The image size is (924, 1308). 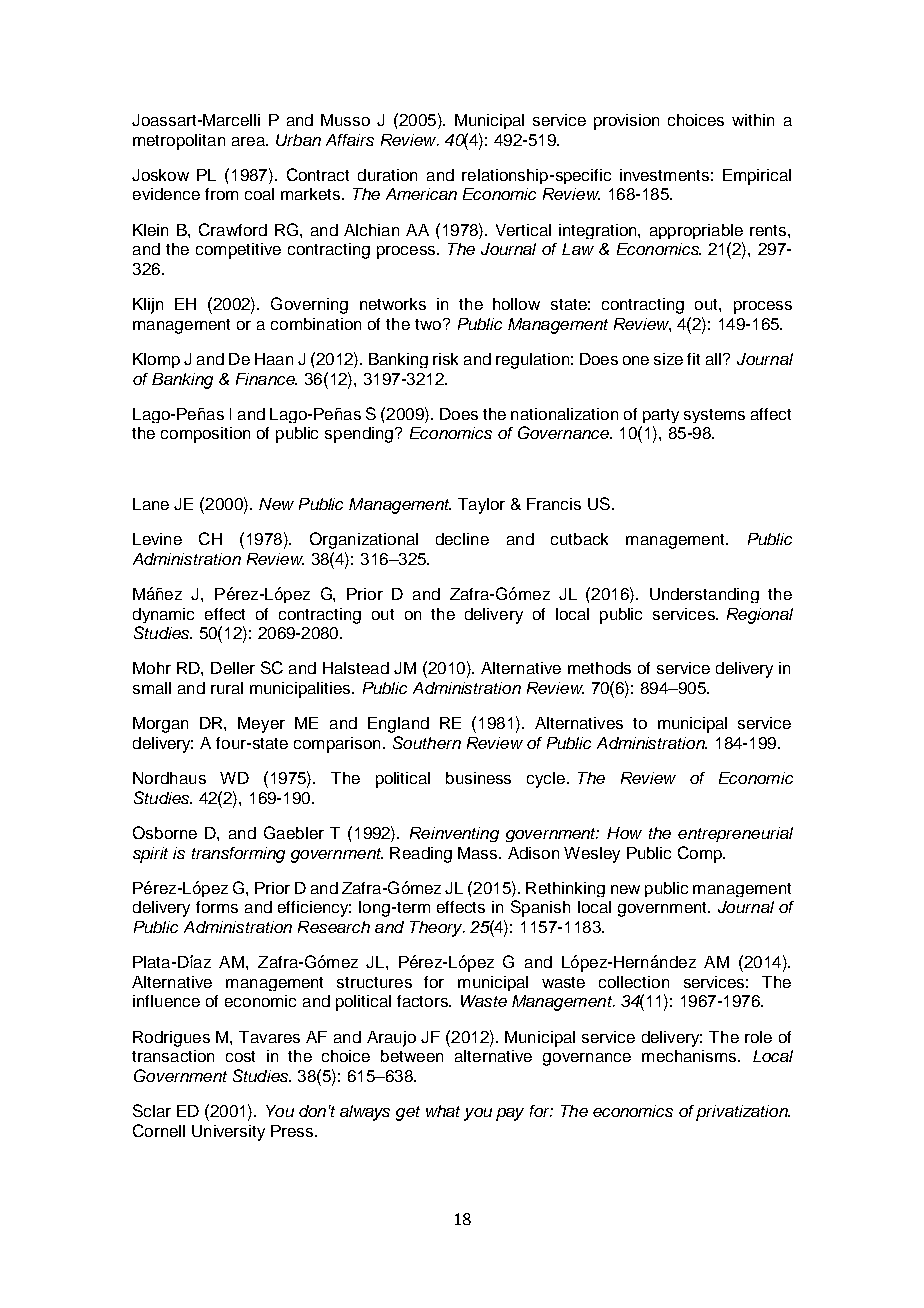 I want to click on area, so click(x=249, y=141).
